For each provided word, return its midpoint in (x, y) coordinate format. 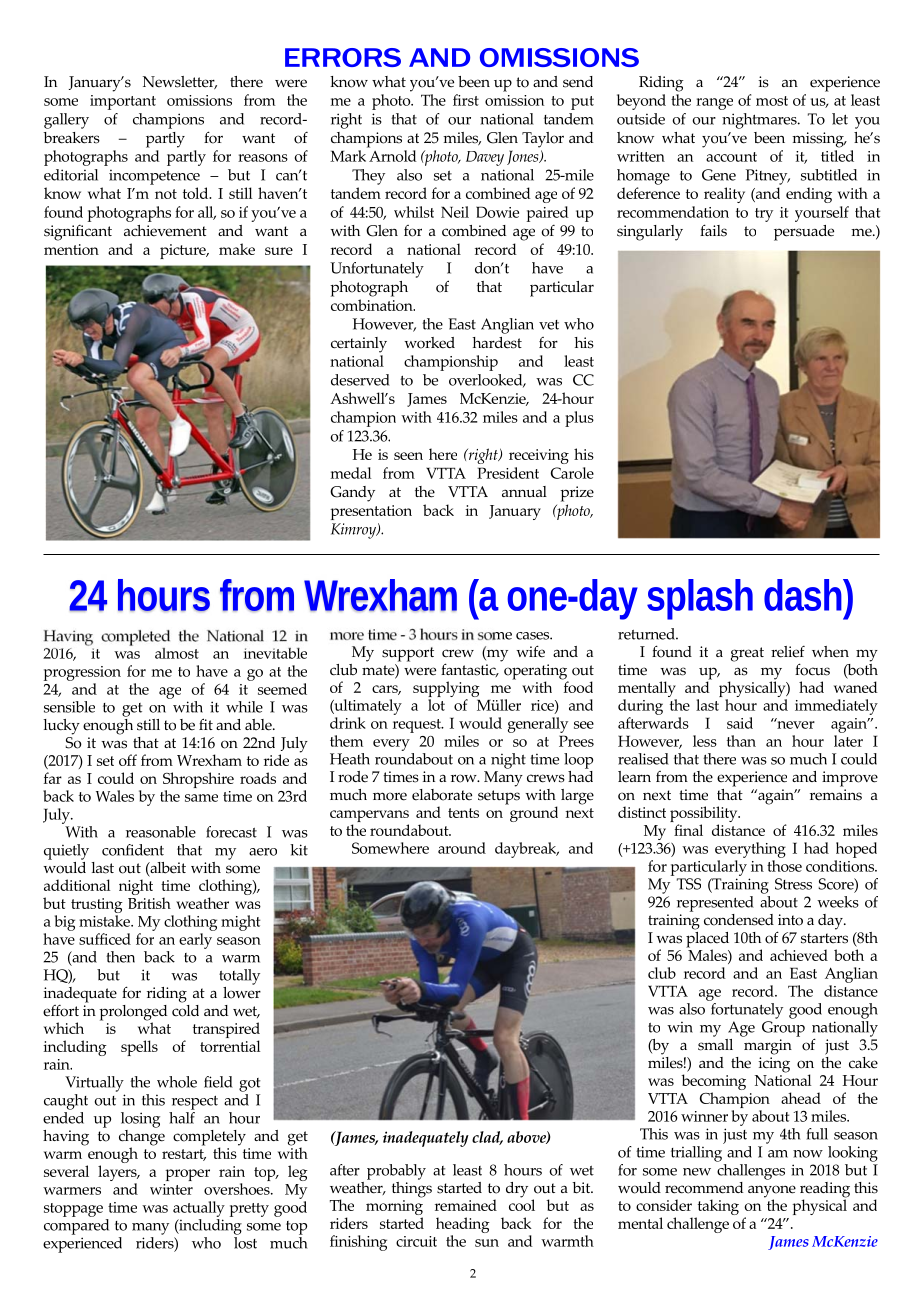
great (747, 654)
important (123, 102)
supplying (446, 690)
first (466, 100)
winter (171, 1189)
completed (135, 638)
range (714, 104)
